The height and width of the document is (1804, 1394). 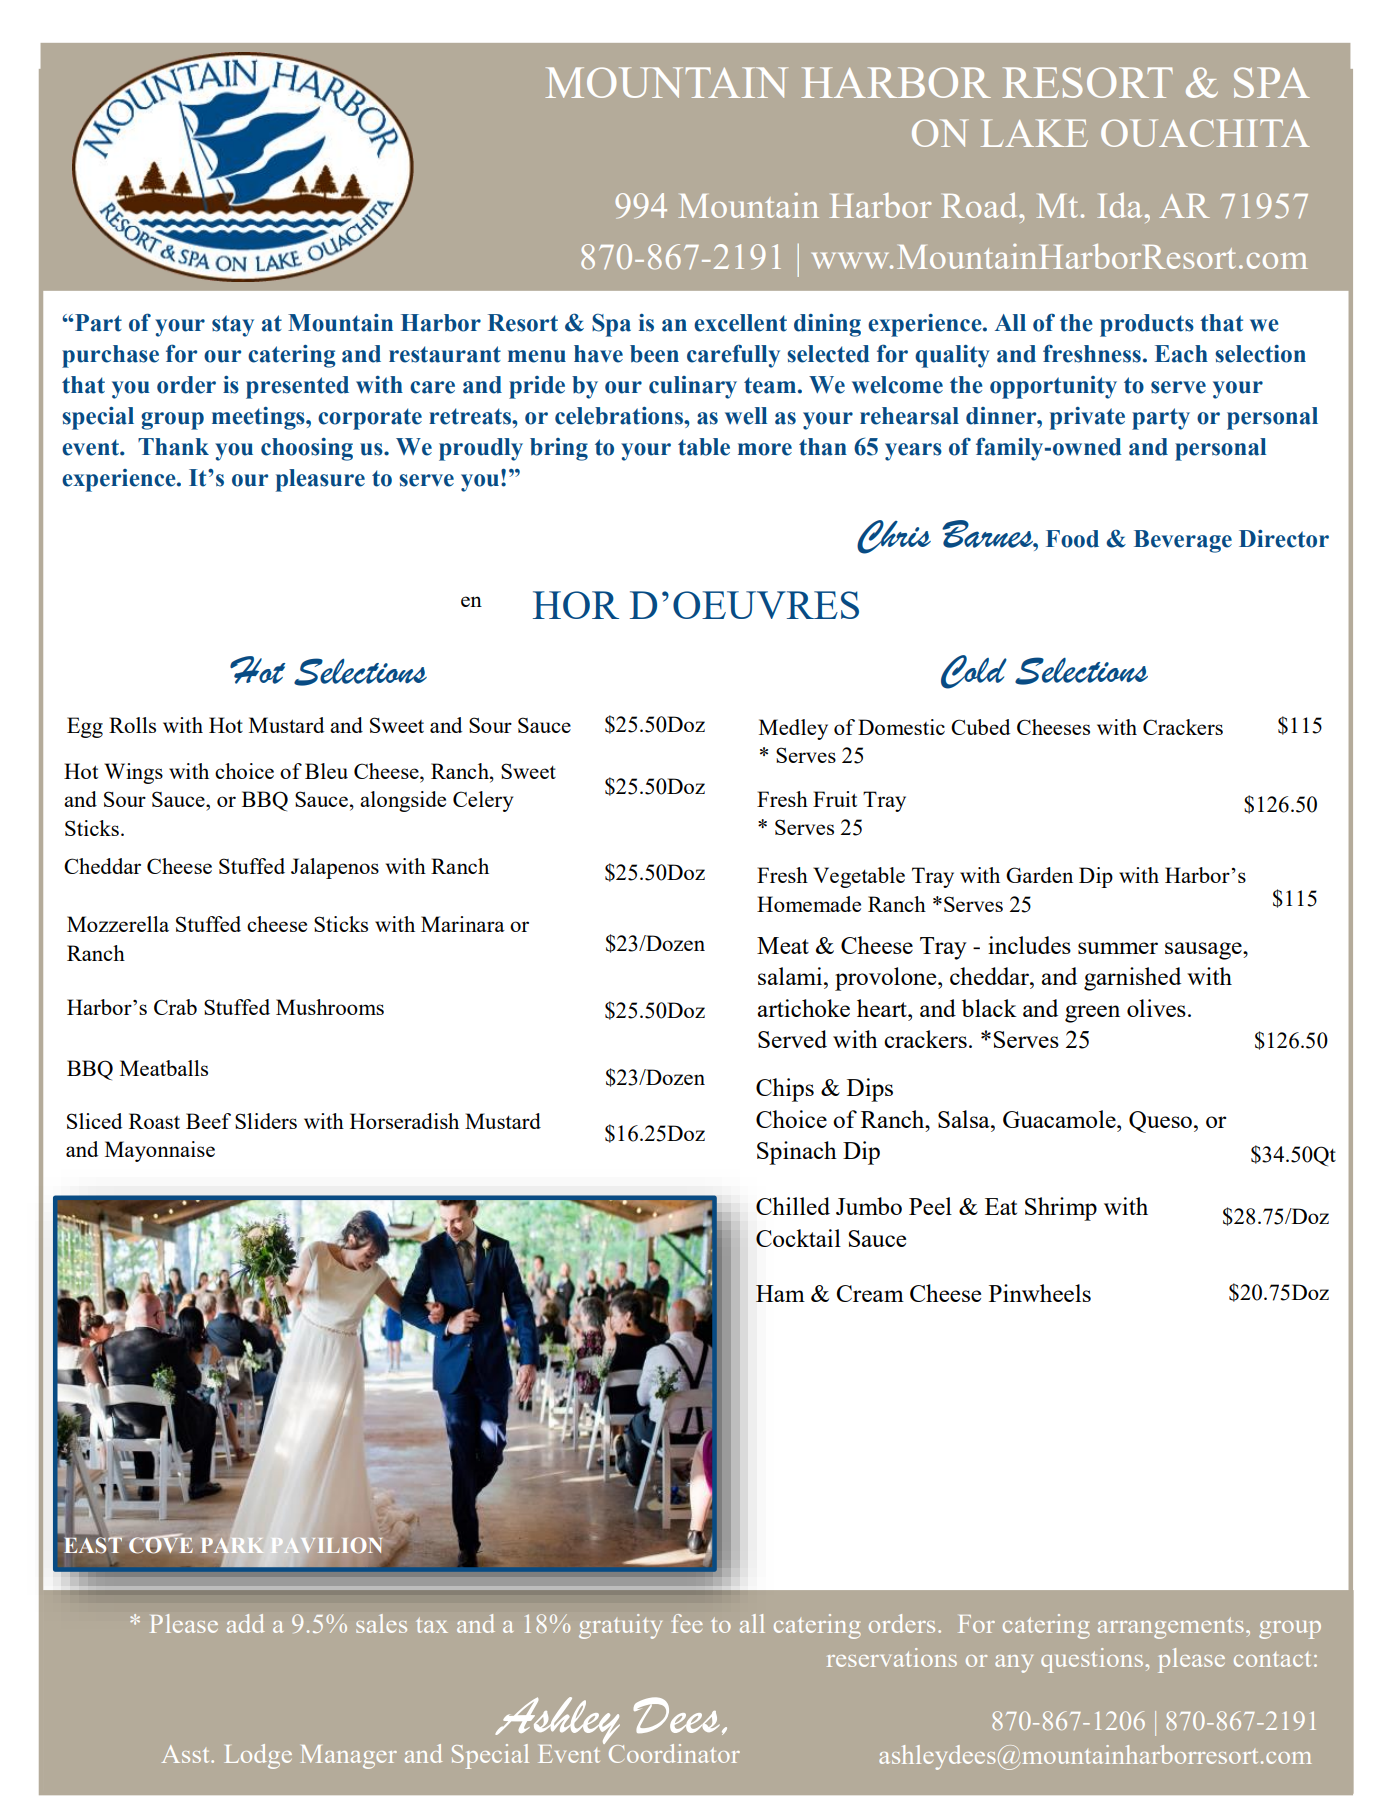 I want to click on Rolls, so click(x=132, y=725).
